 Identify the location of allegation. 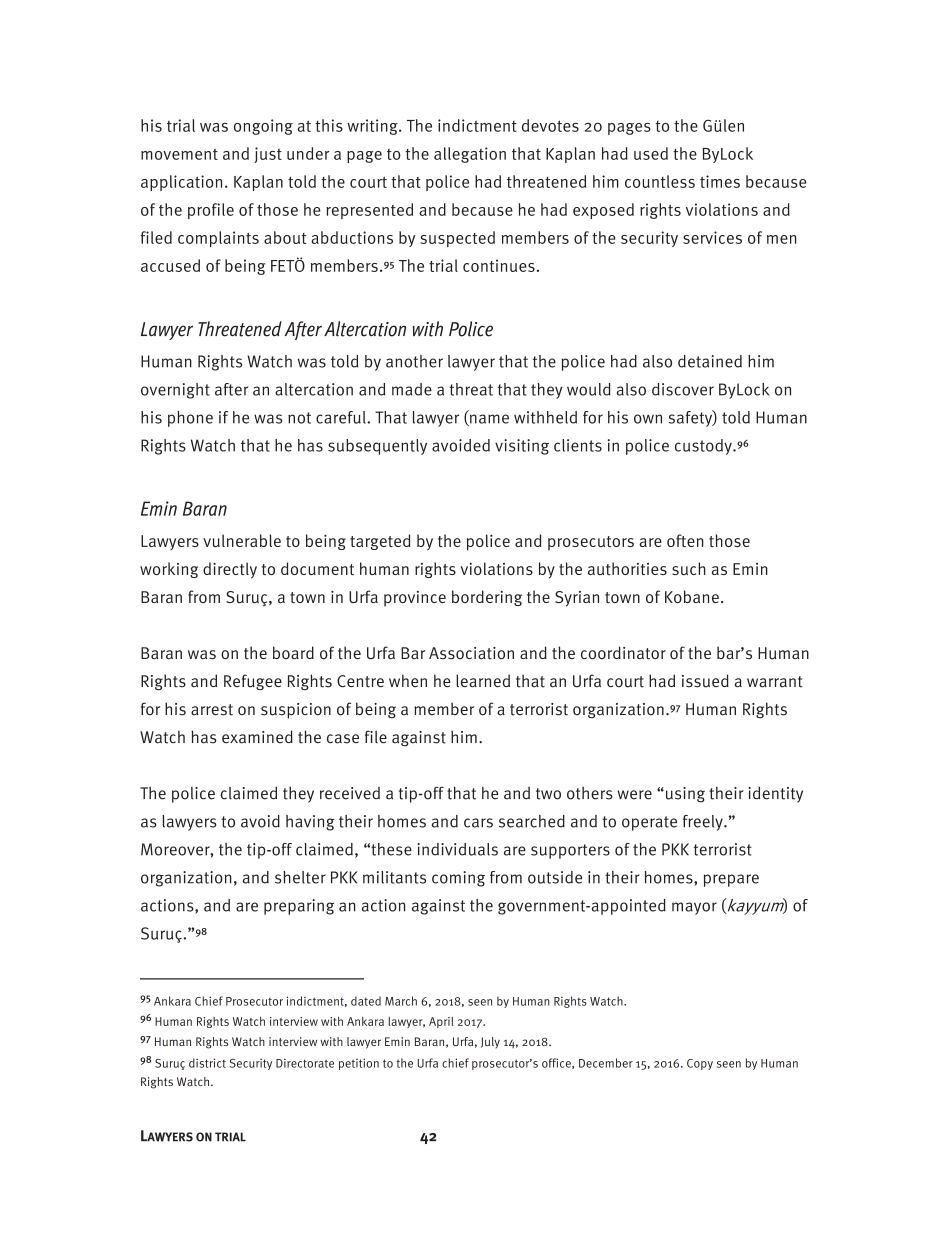
(470, 155).
